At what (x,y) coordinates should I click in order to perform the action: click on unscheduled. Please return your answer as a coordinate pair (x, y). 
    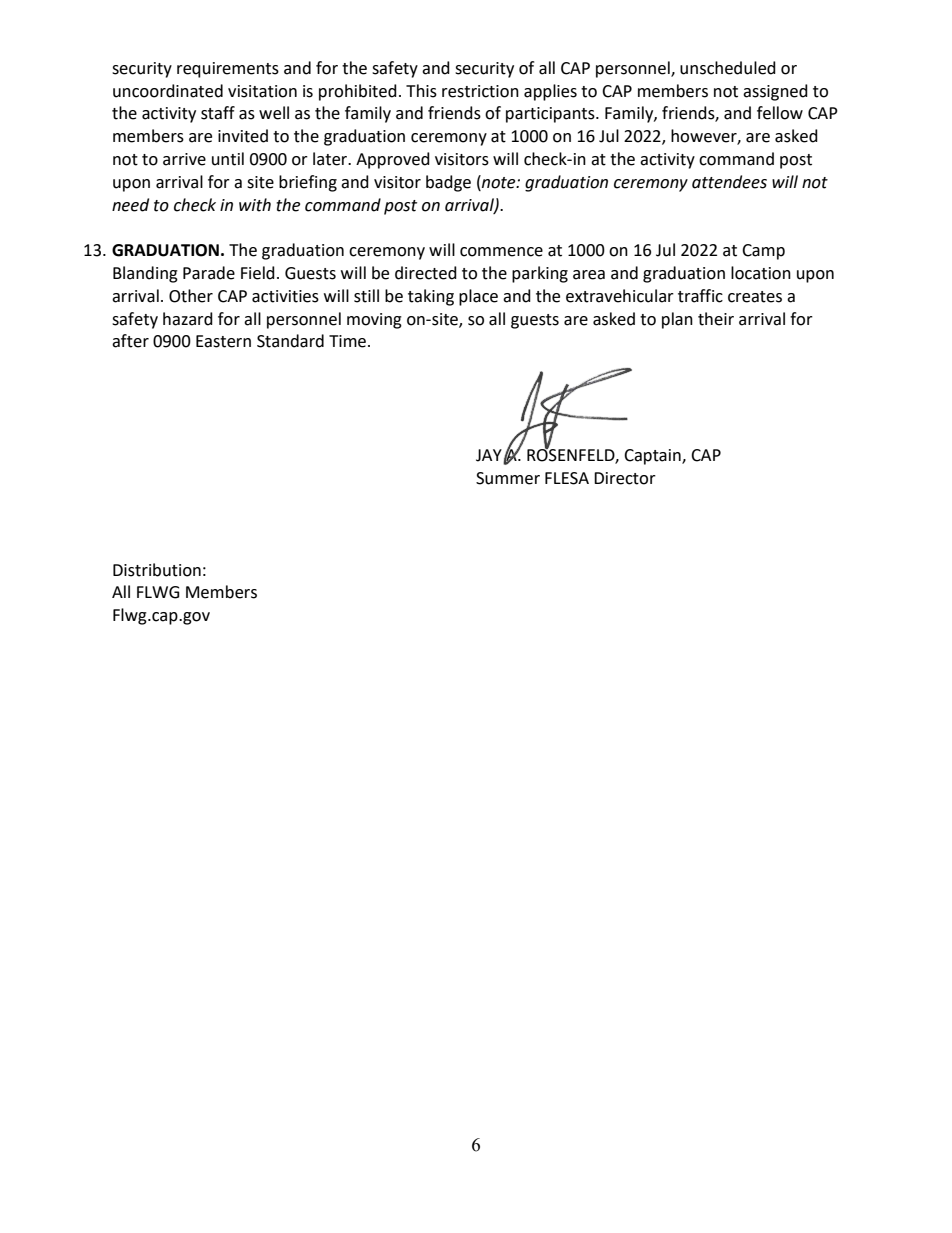
    Looking at the image, I should click on (728, 68).
